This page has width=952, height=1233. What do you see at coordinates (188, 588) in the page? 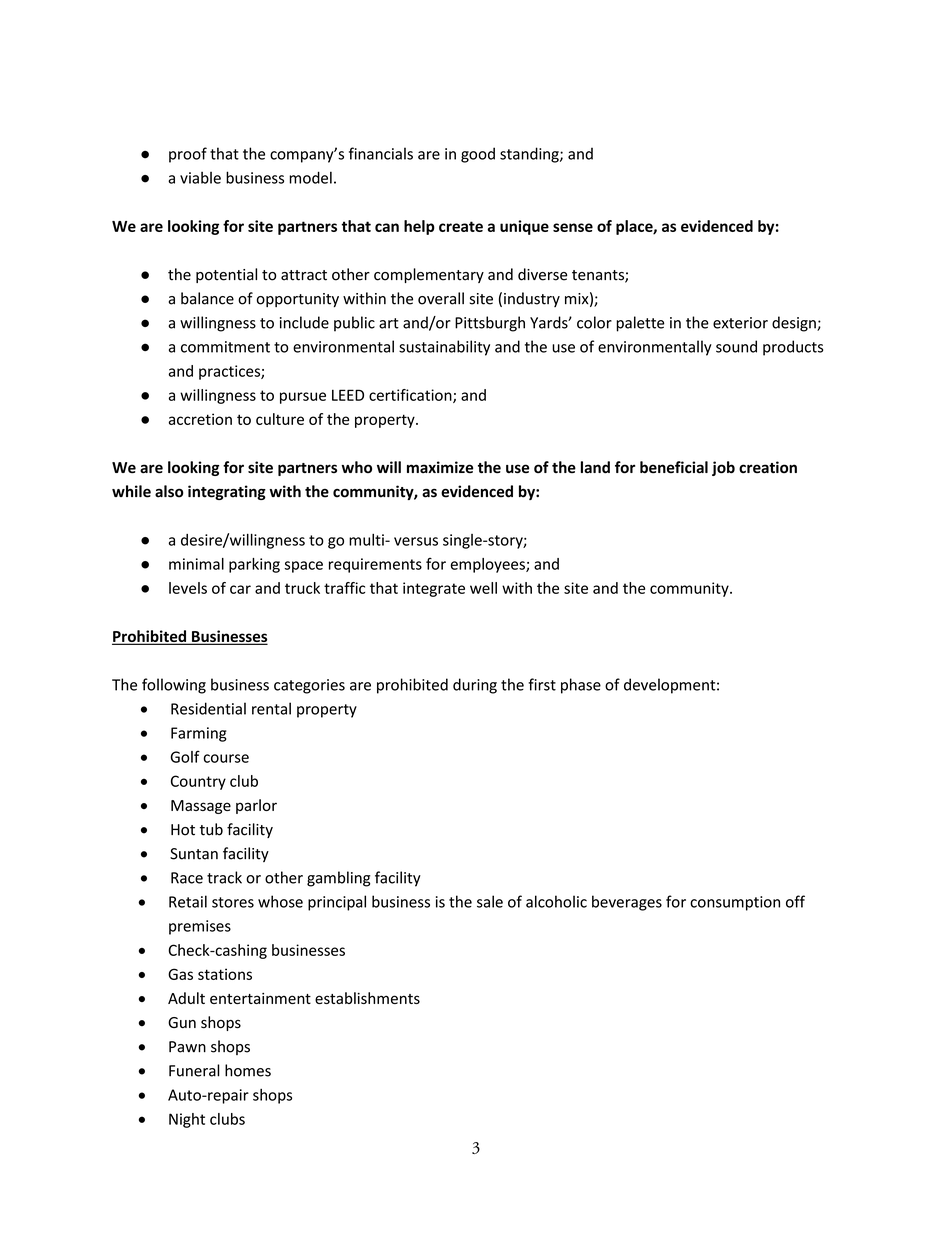
I see `levels` at bounding box center [188, 588].
